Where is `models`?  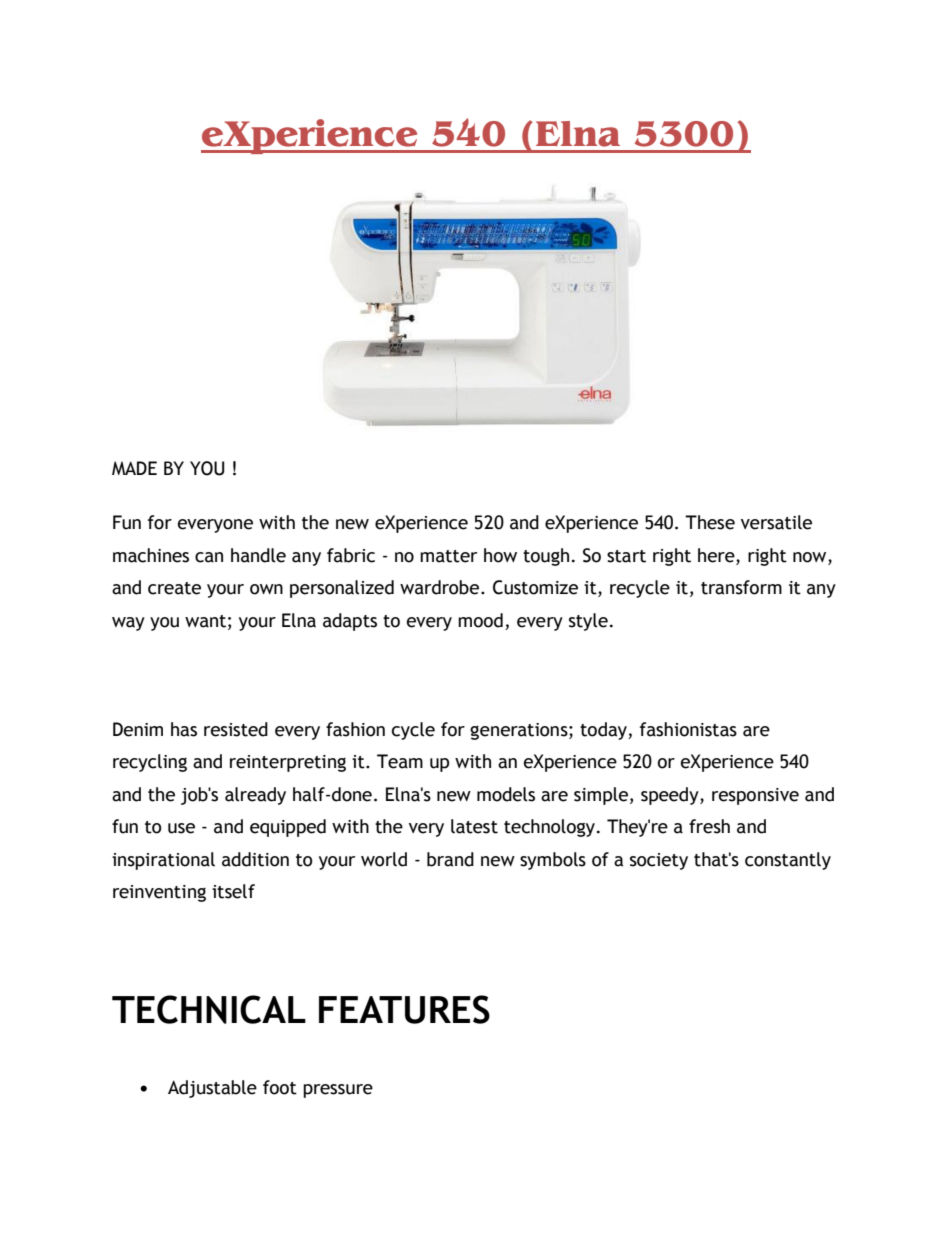 models is located at coordinates (506, 794).
